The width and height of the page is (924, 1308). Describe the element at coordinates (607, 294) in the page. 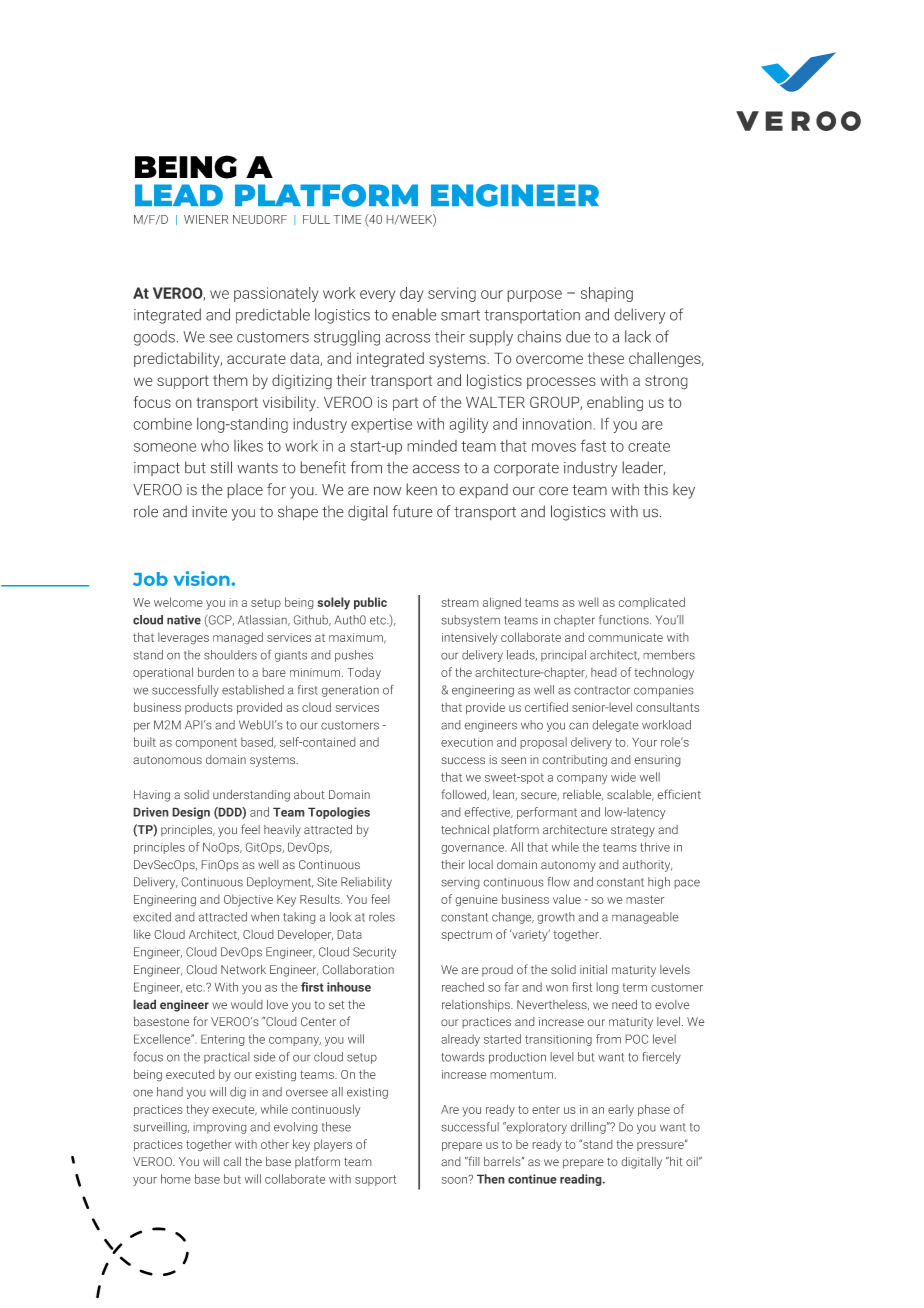

I see `shaping` at that location.
